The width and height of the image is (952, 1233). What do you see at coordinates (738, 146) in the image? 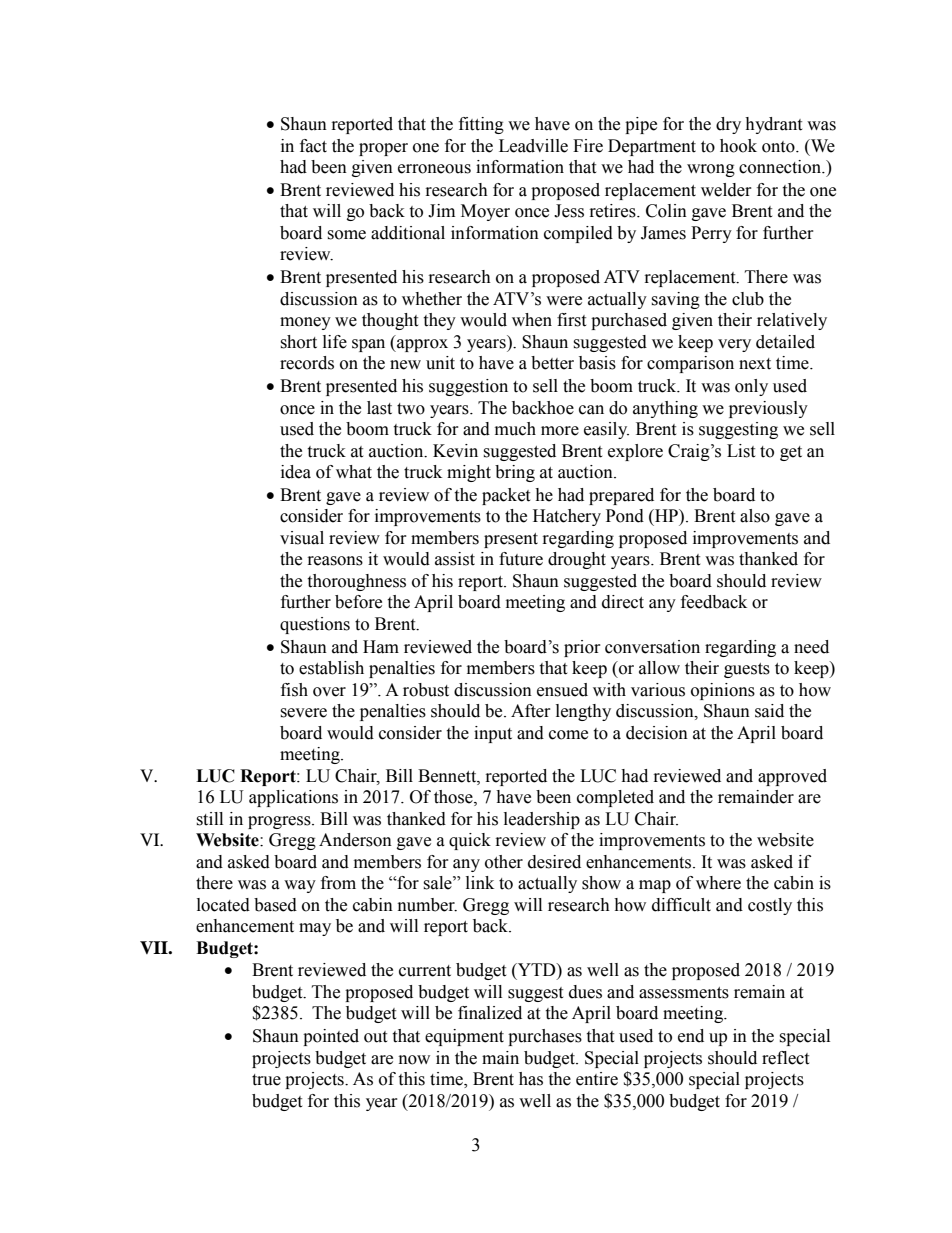
I see `hook` at bounding box center [738, 146].
